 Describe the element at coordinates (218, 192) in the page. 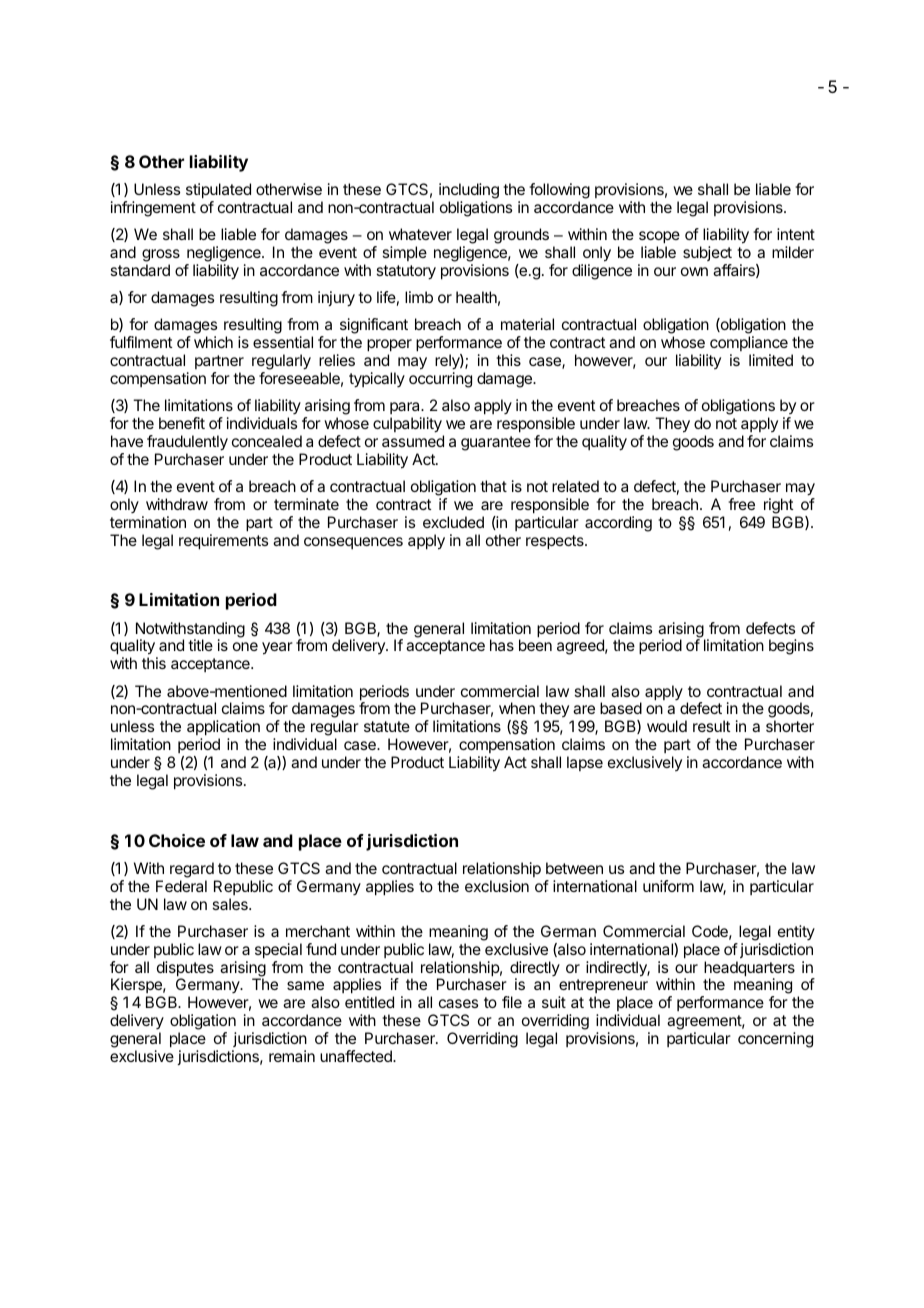

I see `stipulated` at that location.
